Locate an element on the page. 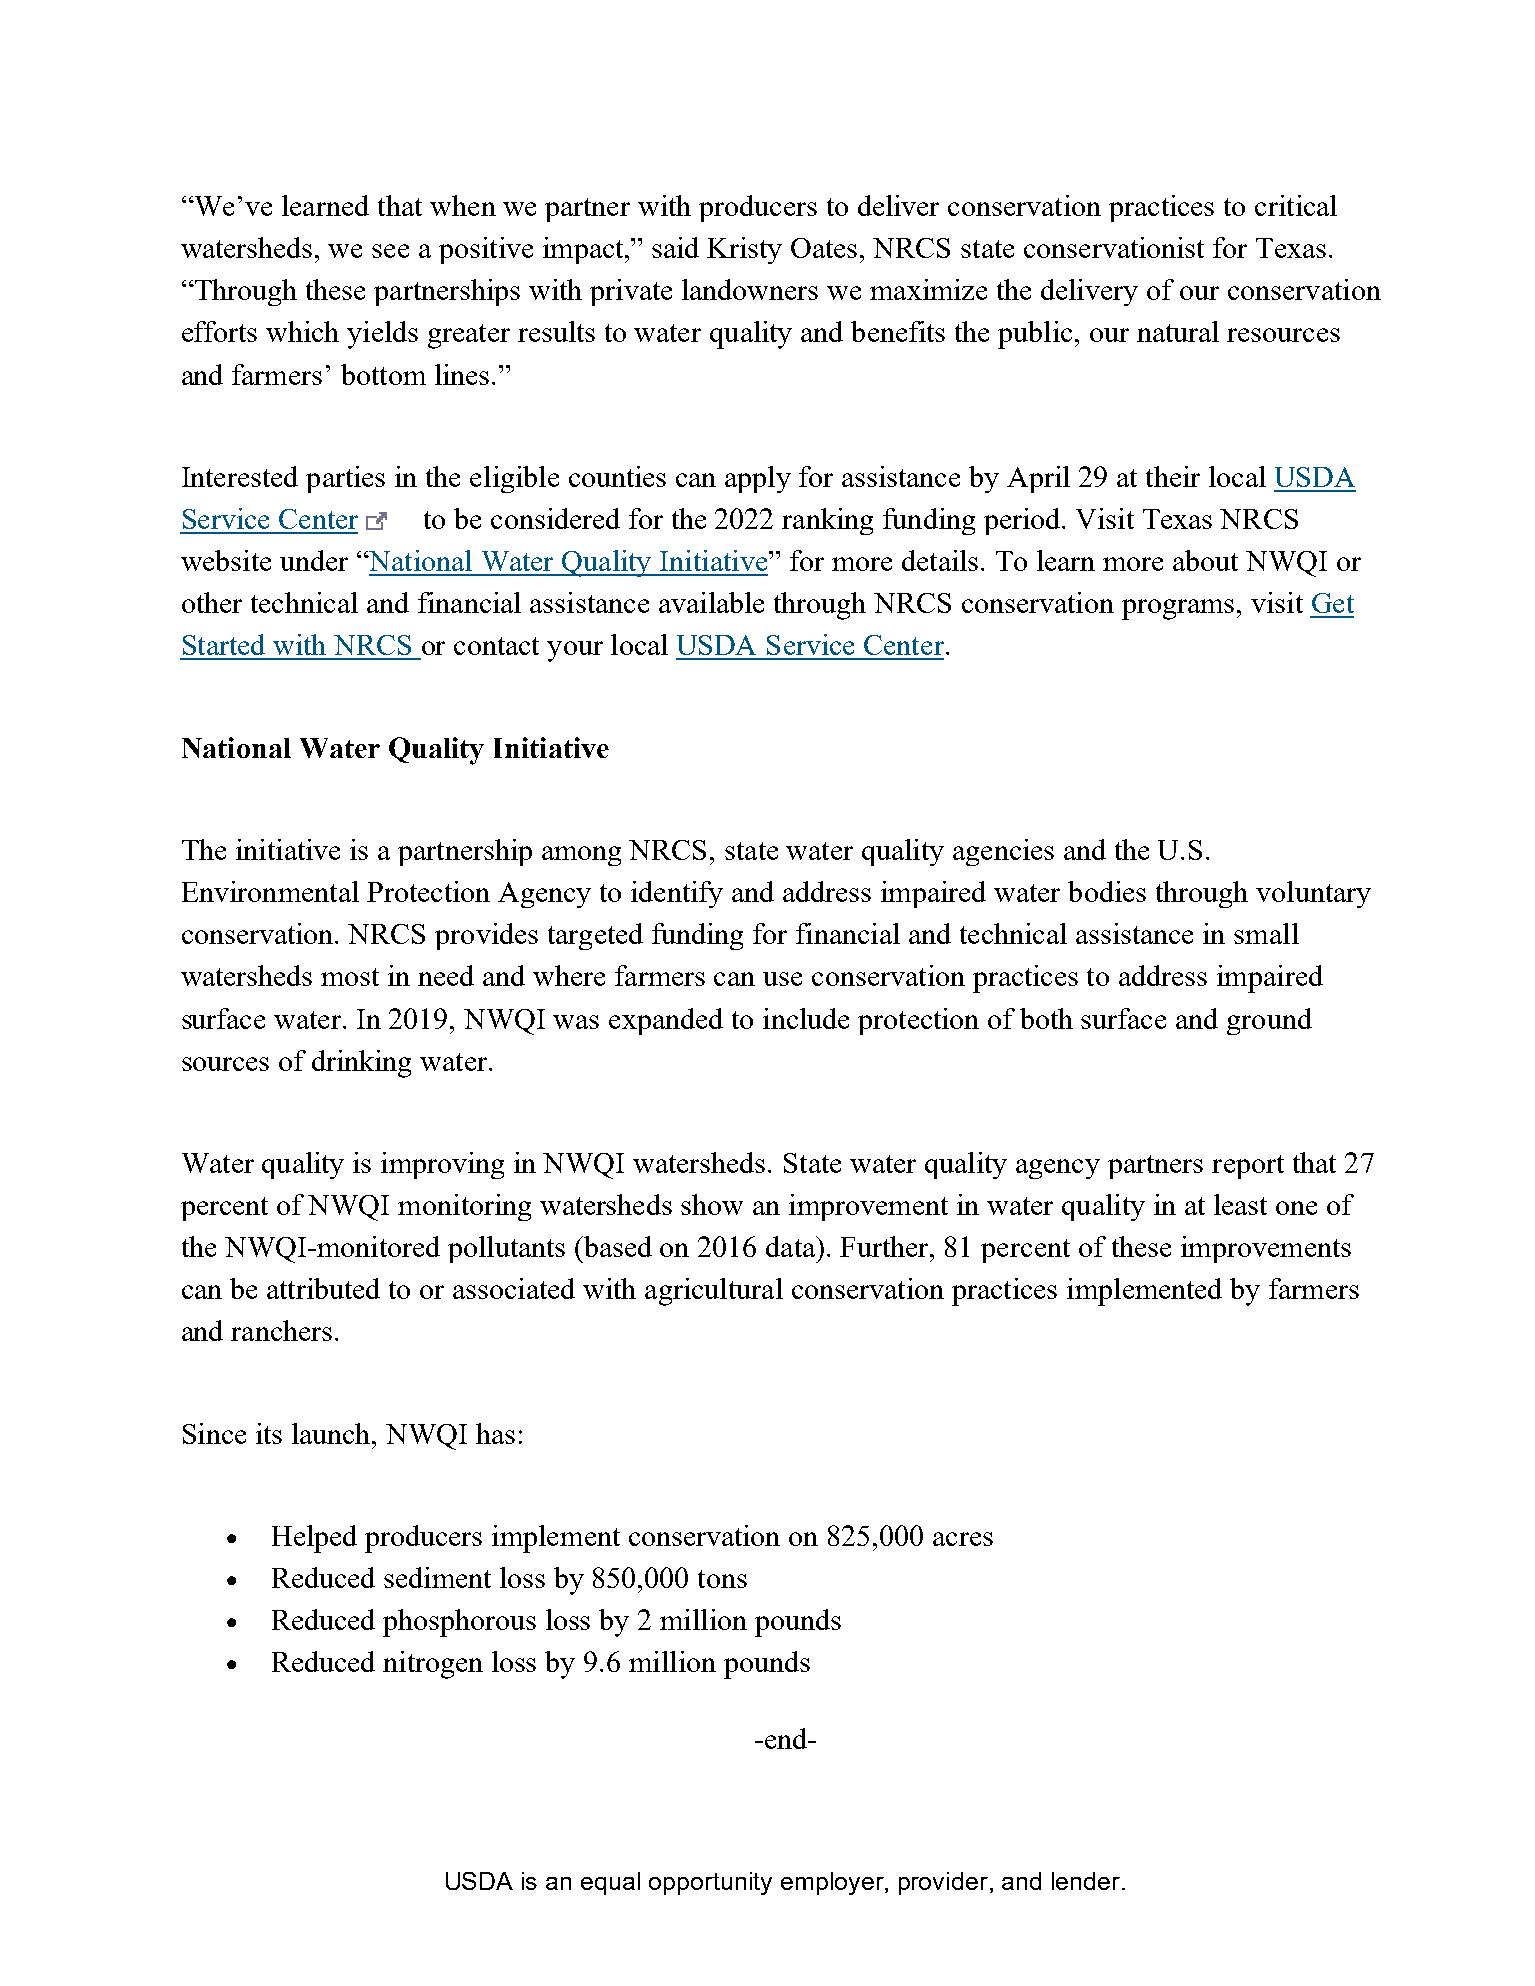 This image has height=1986, width=1535. Kristy is located at coordinates (744, 250).
